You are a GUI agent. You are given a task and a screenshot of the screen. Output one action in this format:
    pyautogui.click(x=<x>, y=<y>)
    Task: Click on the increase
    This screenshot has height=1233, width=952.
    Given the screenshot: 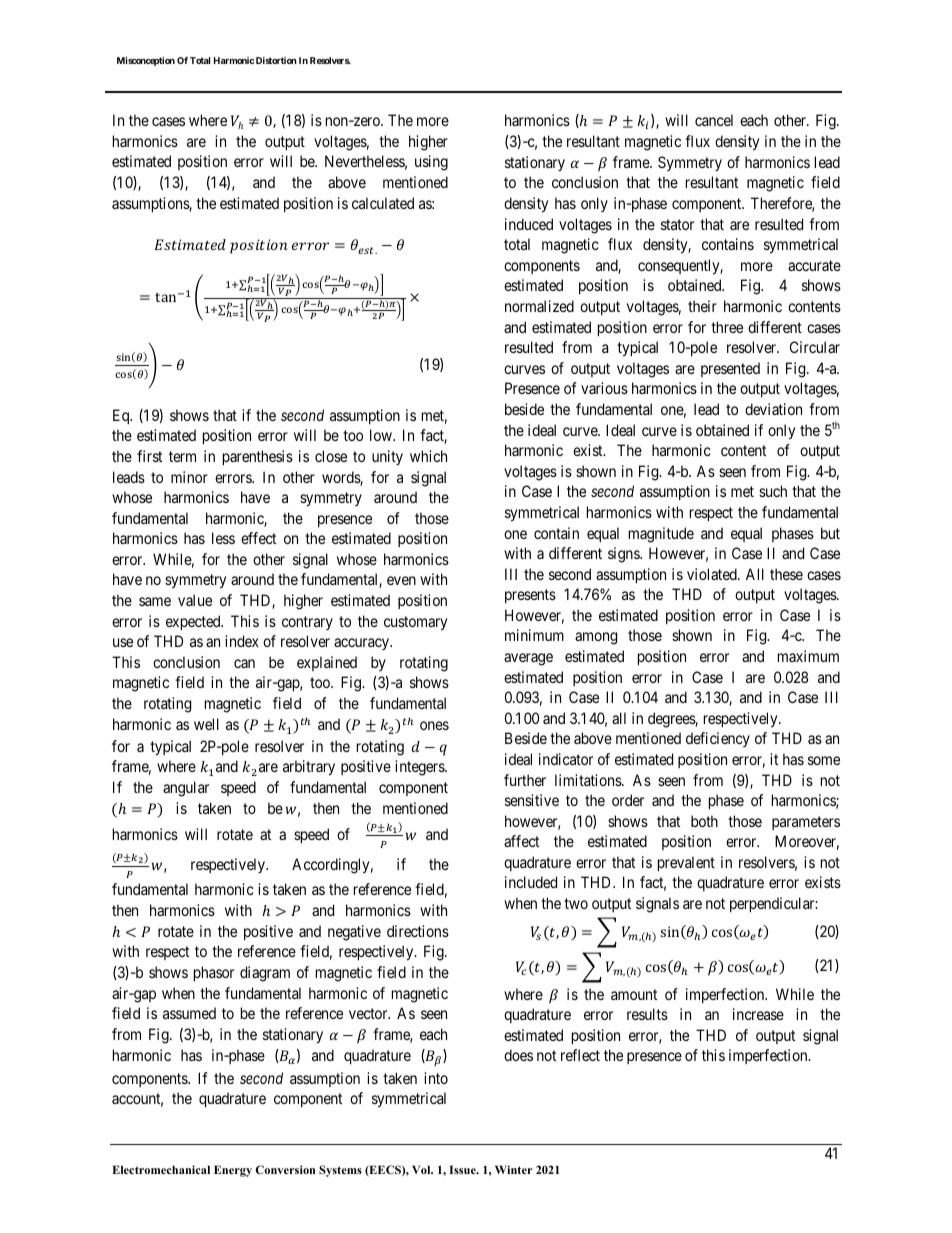 What is the action you would take?
    pyautogui.click(x=758, y=1014)
